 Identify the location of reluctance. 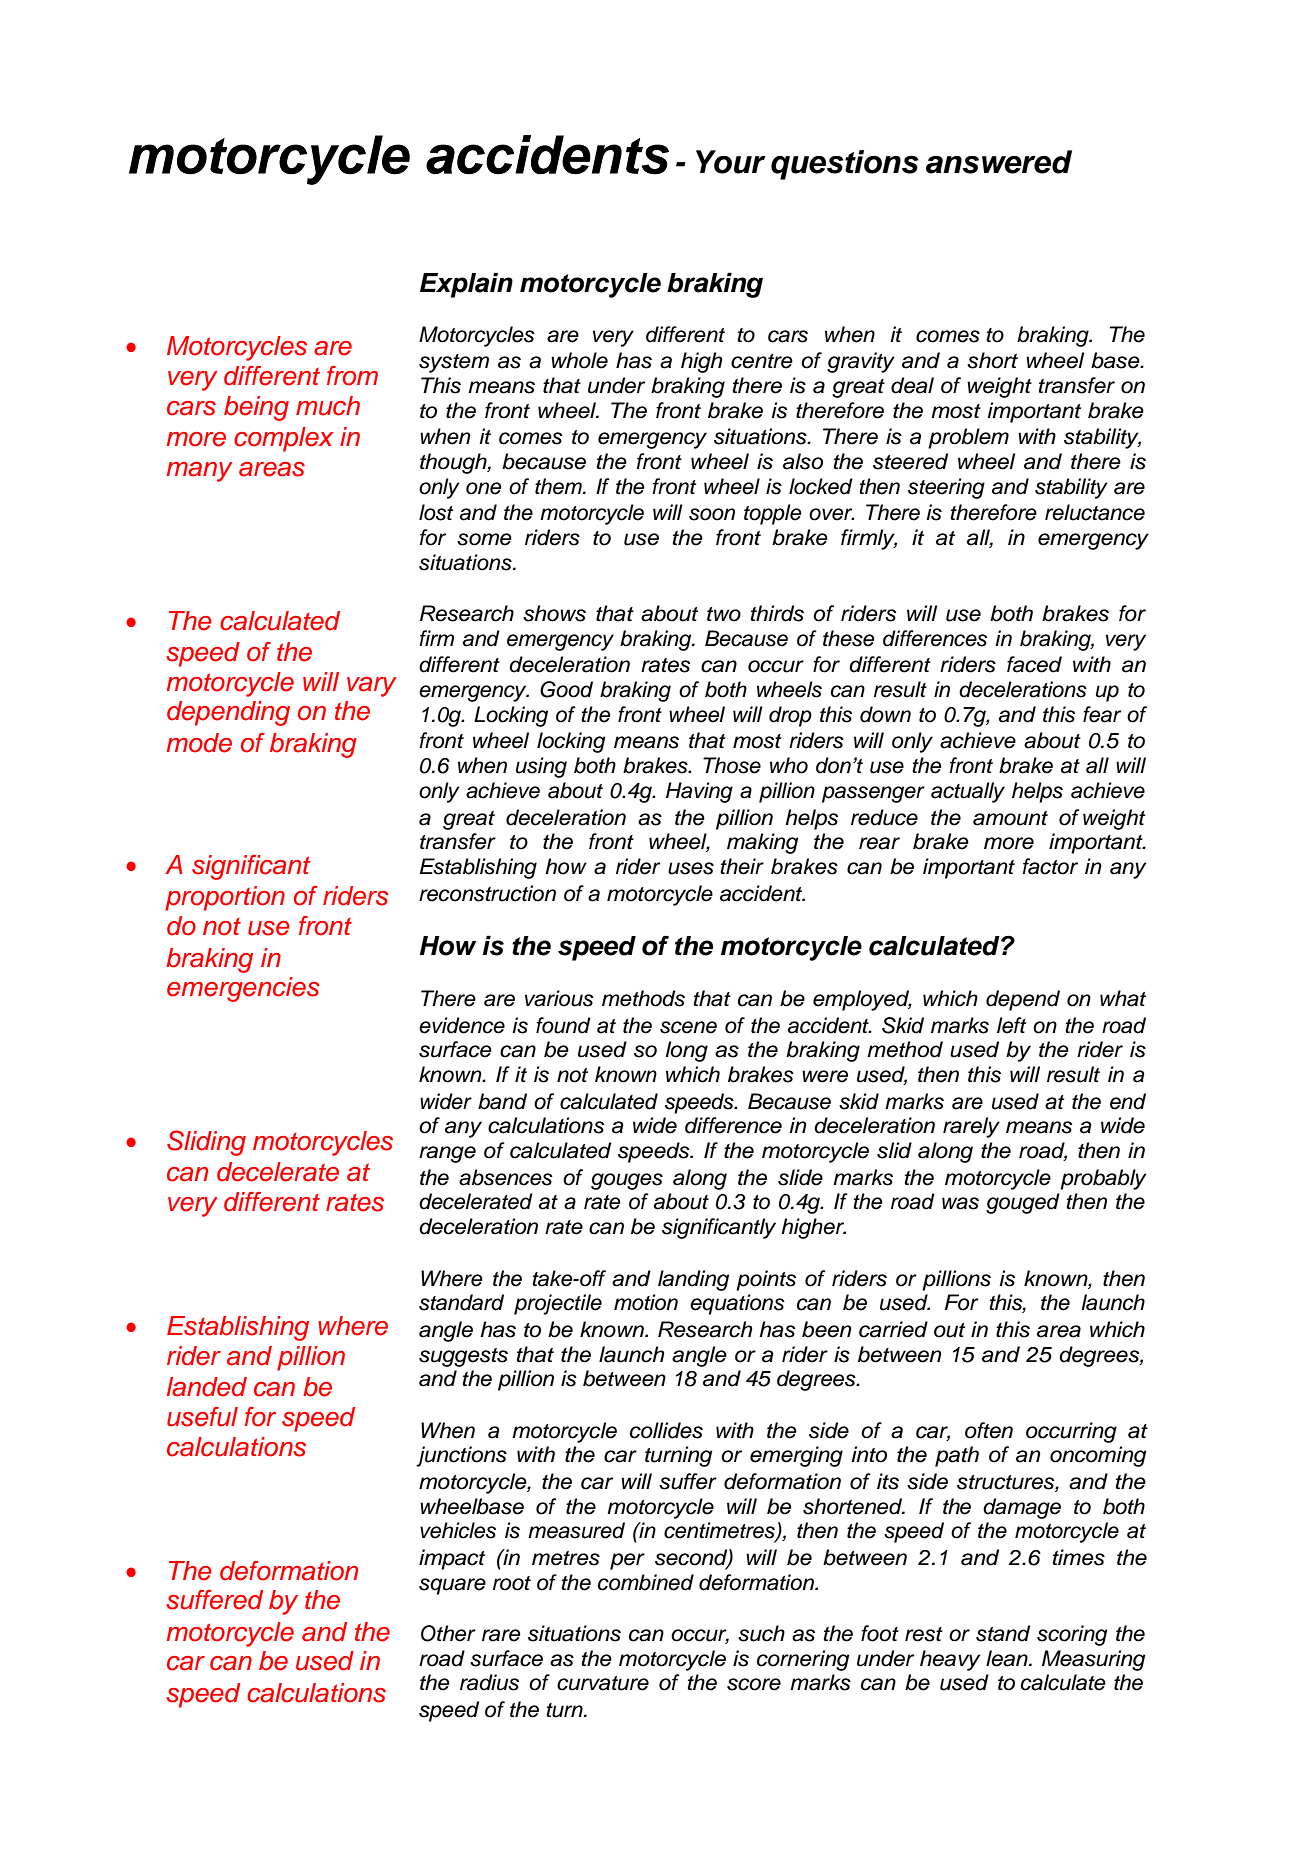
(1095, 512).
